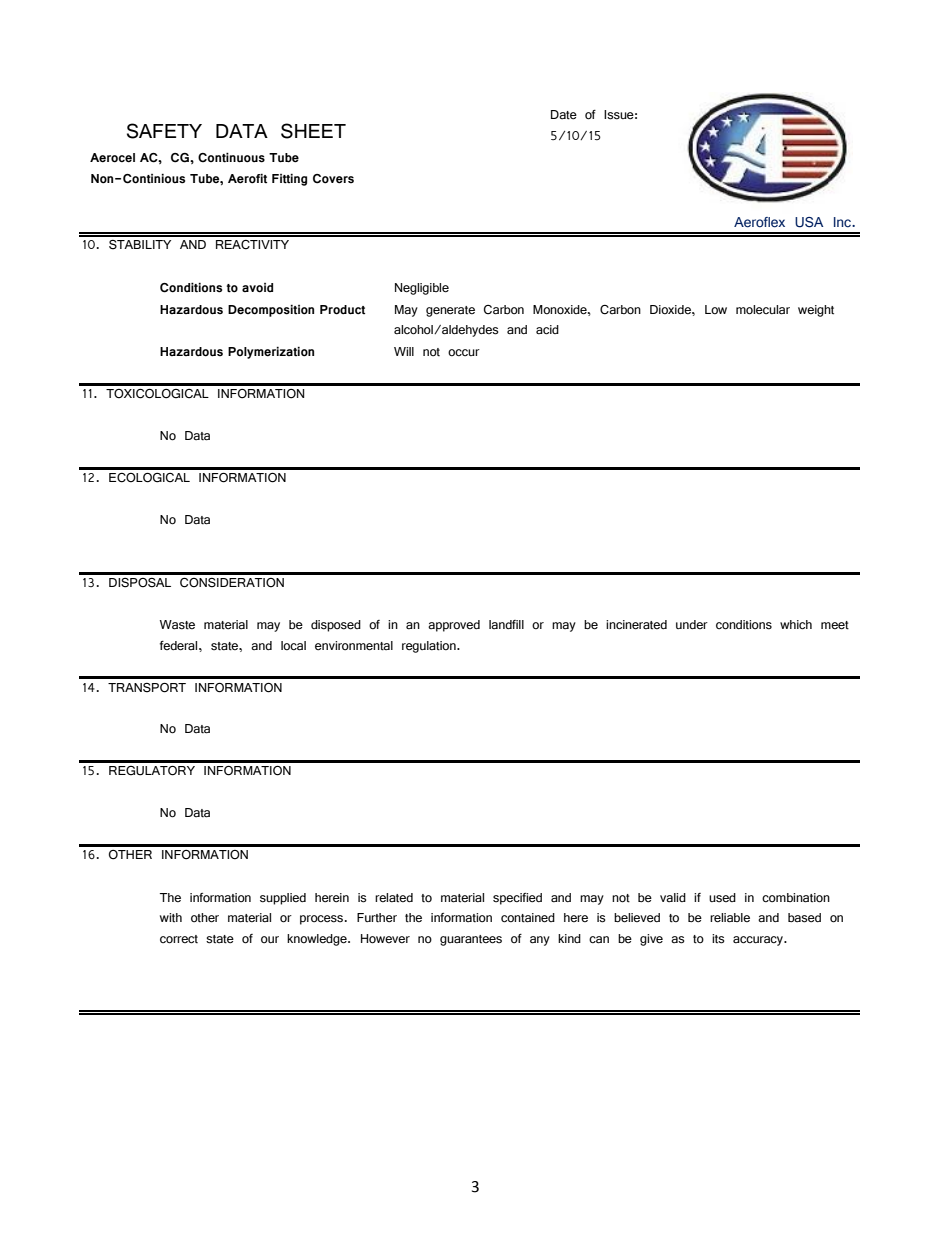 The image size is (952, 1233). What do you see at coordinates (528, 918) in the screenshot?
I see `contained` at bounding box center [528, 918].
